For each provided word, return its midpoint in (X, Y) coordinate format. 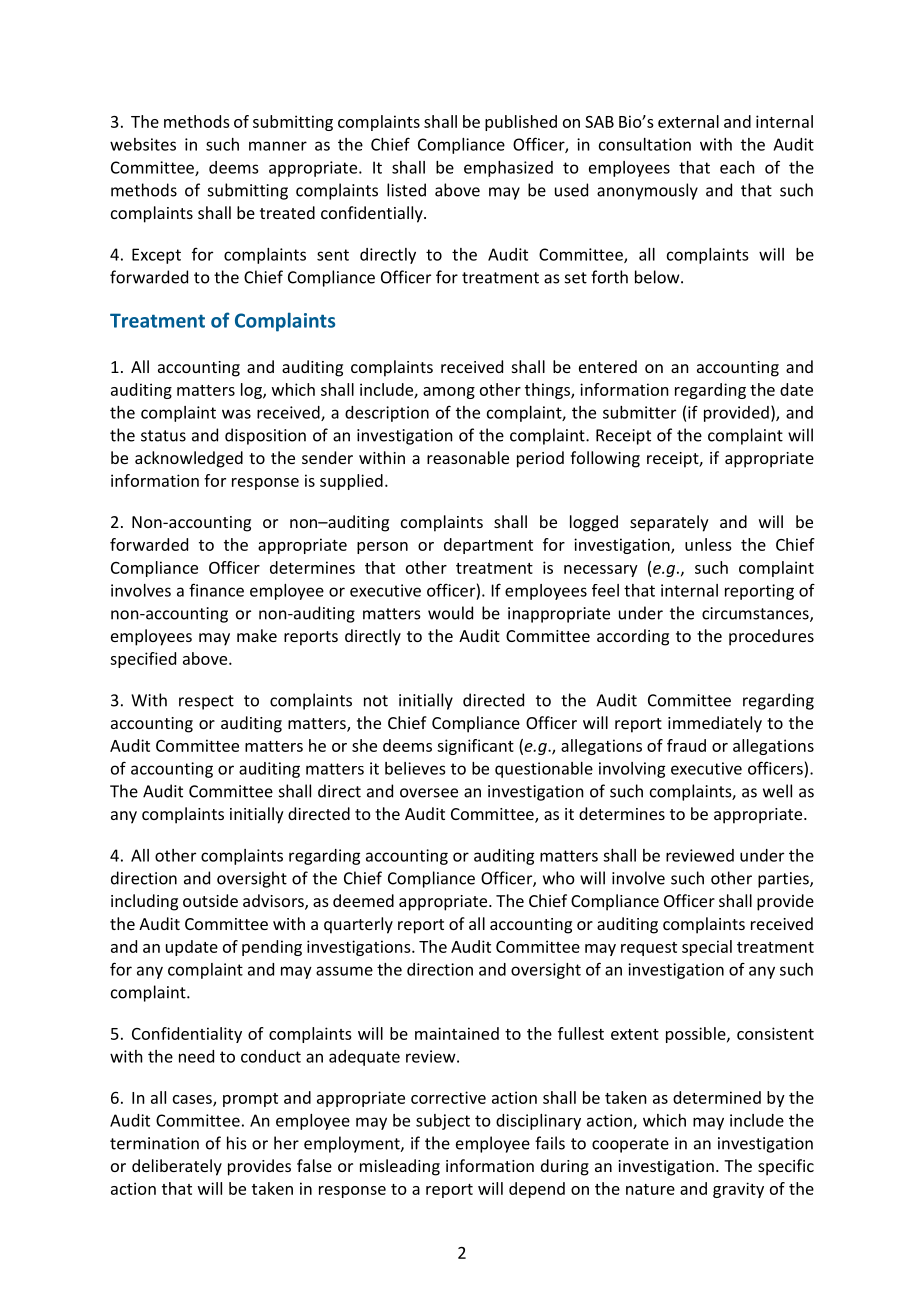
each (737, 167)
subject (443, 1122)
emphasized (508, 169)
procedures (771, 637)
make (257, 635)
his (237, 1143)
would (450, 613)
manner (278, 146)
